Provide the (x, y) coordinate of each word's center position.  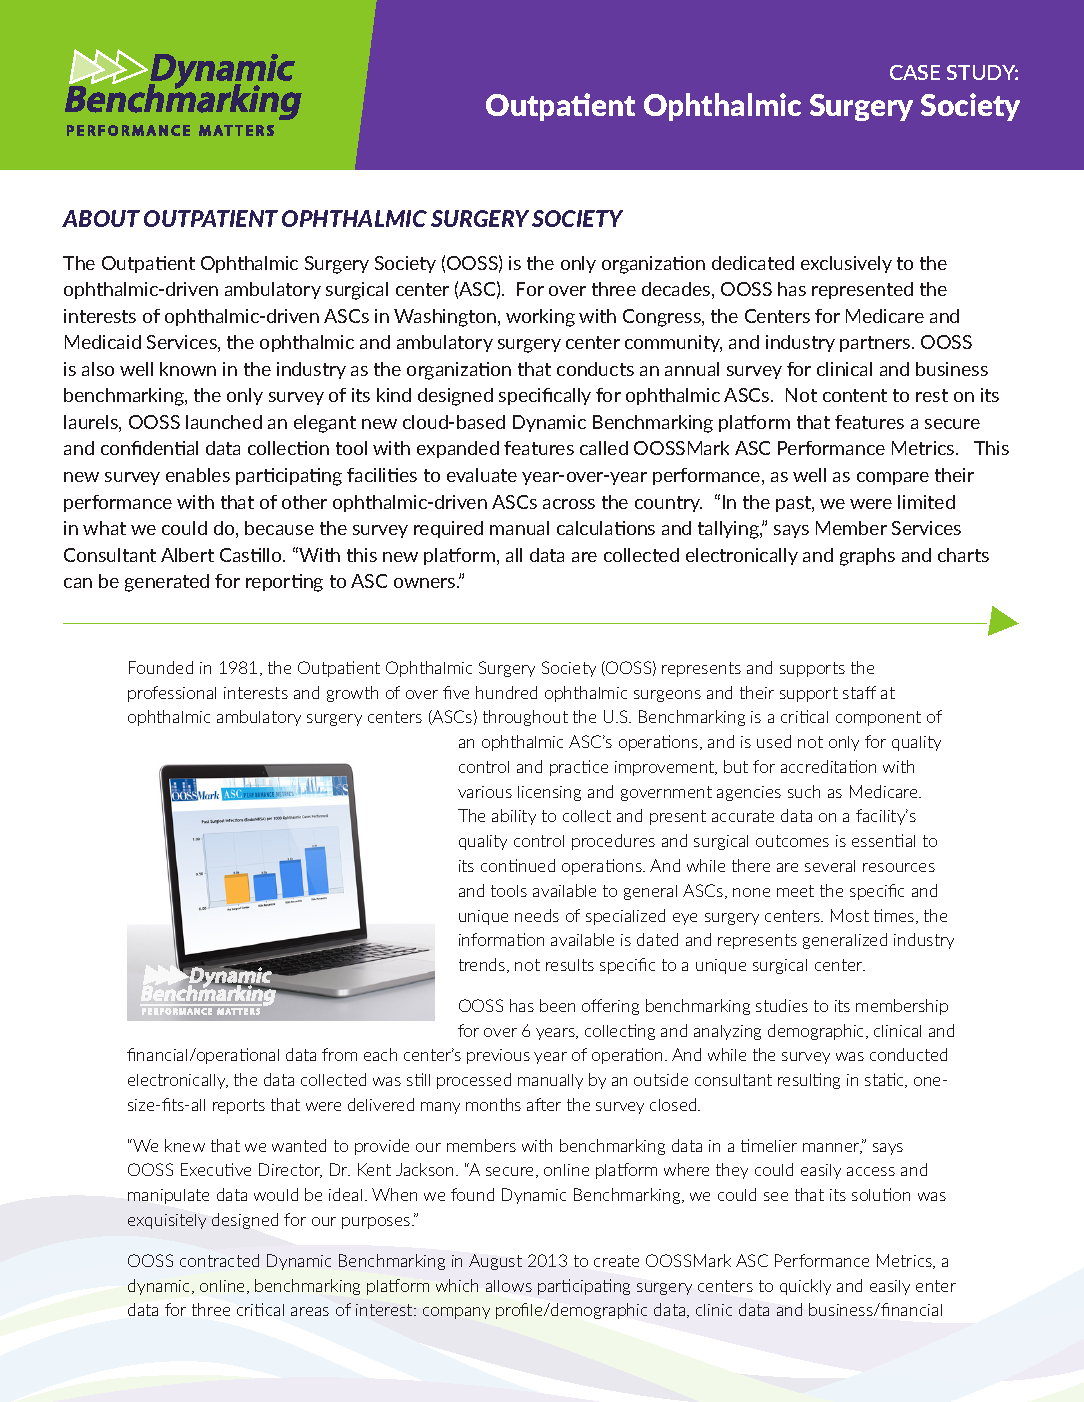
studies (782, 1005)
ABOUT (101, 218)
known (188, 369)
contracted (219, 1260)
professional (172, 694)
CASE (915, 72)
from (339, 1054)
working (540, 318)
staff (859, 692)
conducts (595, 369)
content (855, 395)
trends (483, 965)
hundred (506, 692)
